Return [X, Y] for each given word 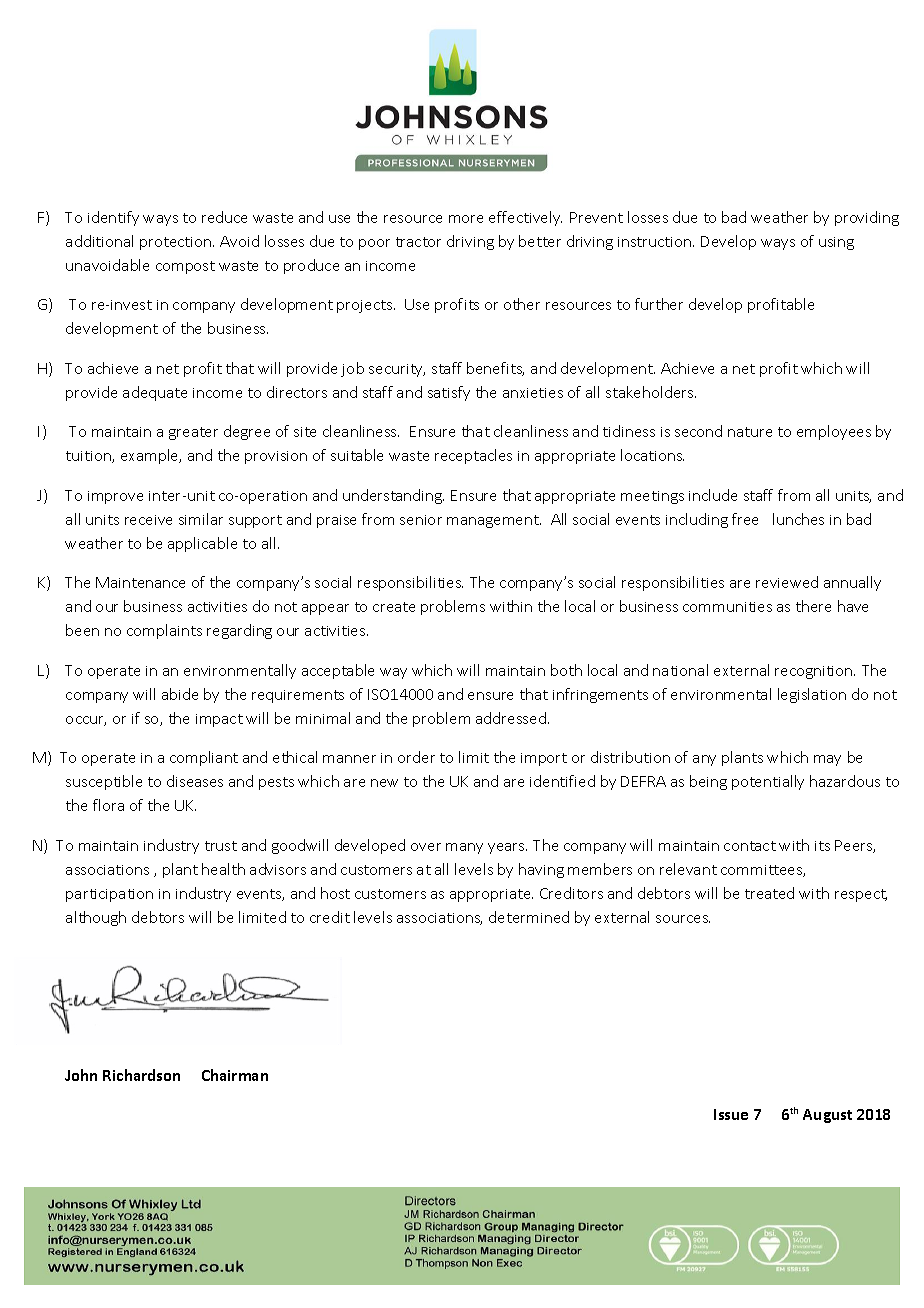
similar [201, 519]
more [466, 219]
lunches [798, 519]
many [464, 848]
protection [177, 243]
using [836, 243]
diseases [195, 781]
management [494, 521]
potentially [768, 782]
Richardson [141, 1075]
